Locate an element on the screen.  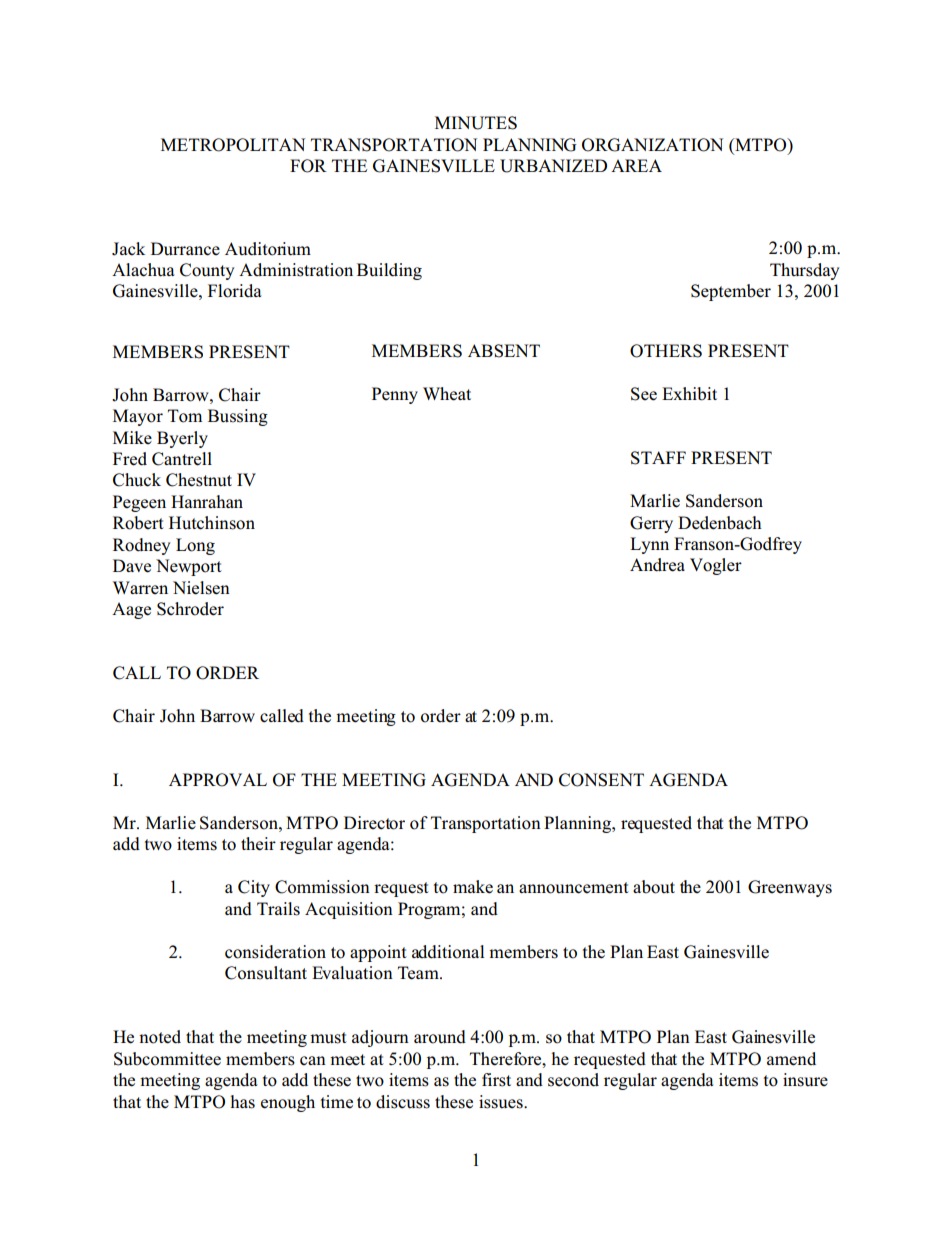
STAFF is located at coordinates (658, 458).
